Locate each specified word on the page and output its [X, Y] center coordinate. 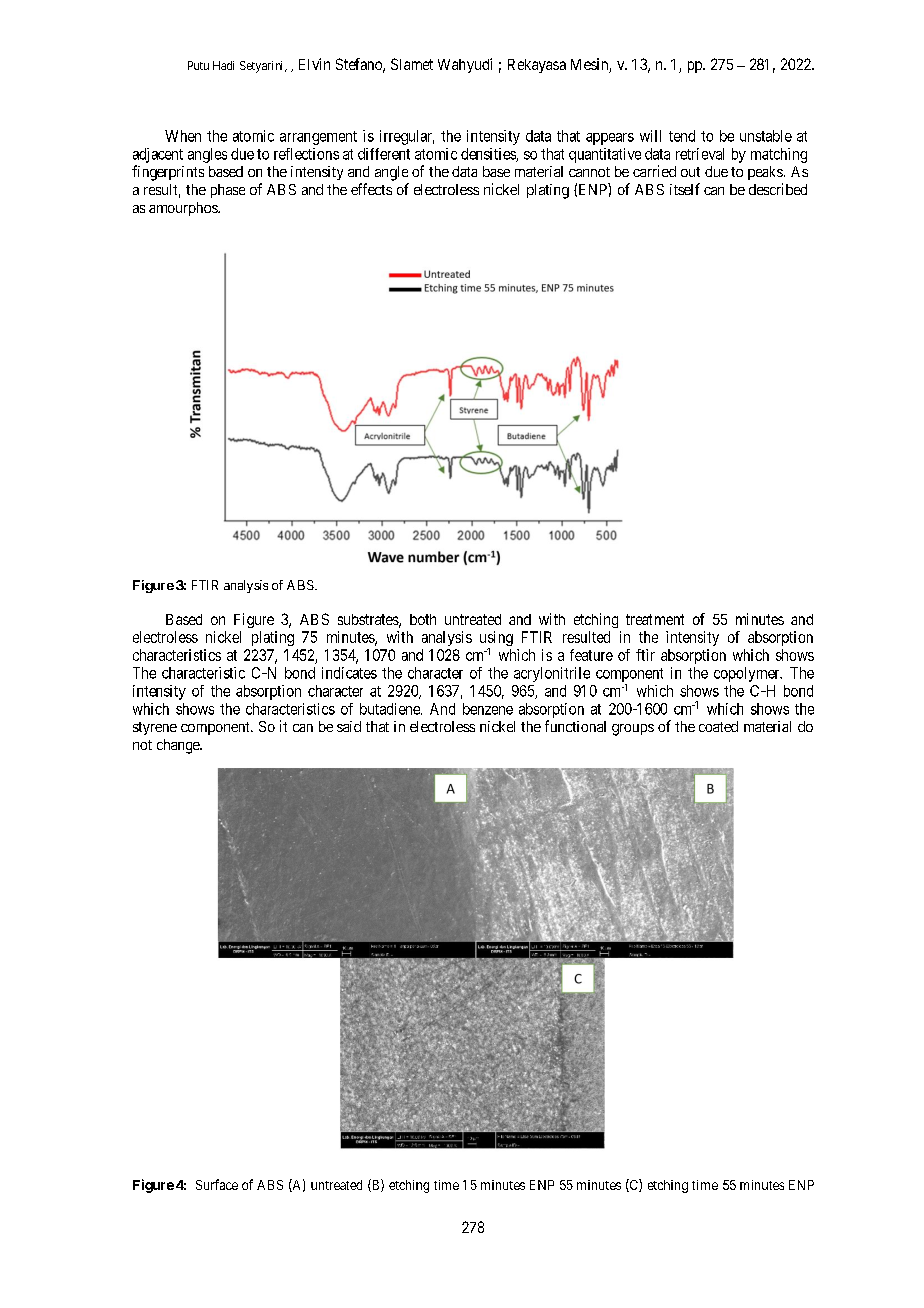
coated [718, 726]
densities [489, 155]
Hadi [223, 65]
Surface [217, 1184]
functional [575, 726]
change [179, 746]
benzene [488, 709]
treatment [655, 619]
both [423, 619]
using [496, 640]
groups [633, 730]
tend [682, 136]
